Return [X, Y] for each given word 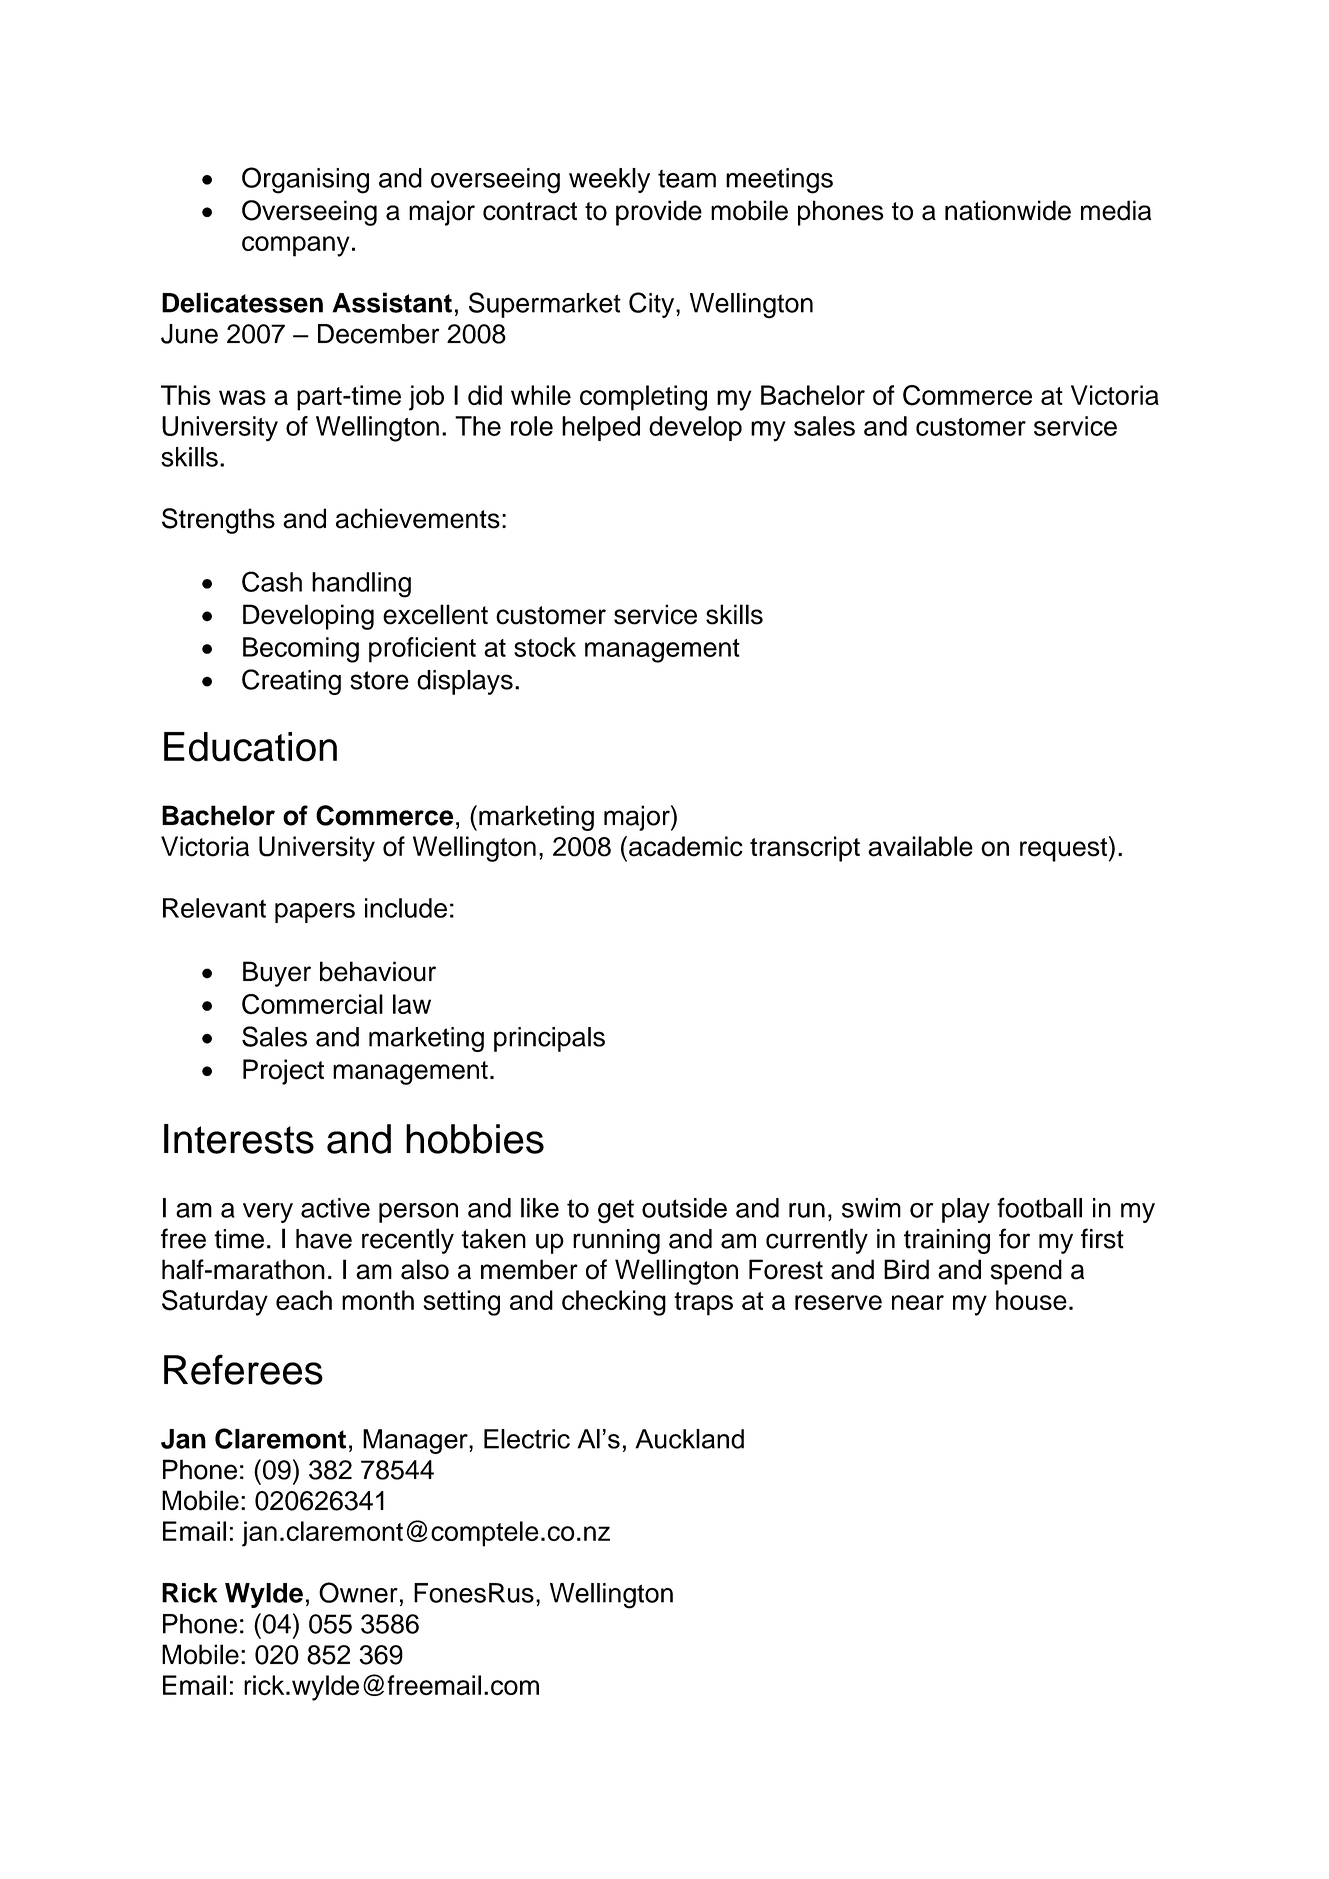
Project [283, 1072]
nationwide [1008, 210]
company [296, 246]
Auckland [689, 1439]
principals [549, 1039]
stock [545, 647]
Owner [358, 1592]
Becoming [301, 650]
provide [659, 213]
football [1039, 1207]
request [1064, 849]
